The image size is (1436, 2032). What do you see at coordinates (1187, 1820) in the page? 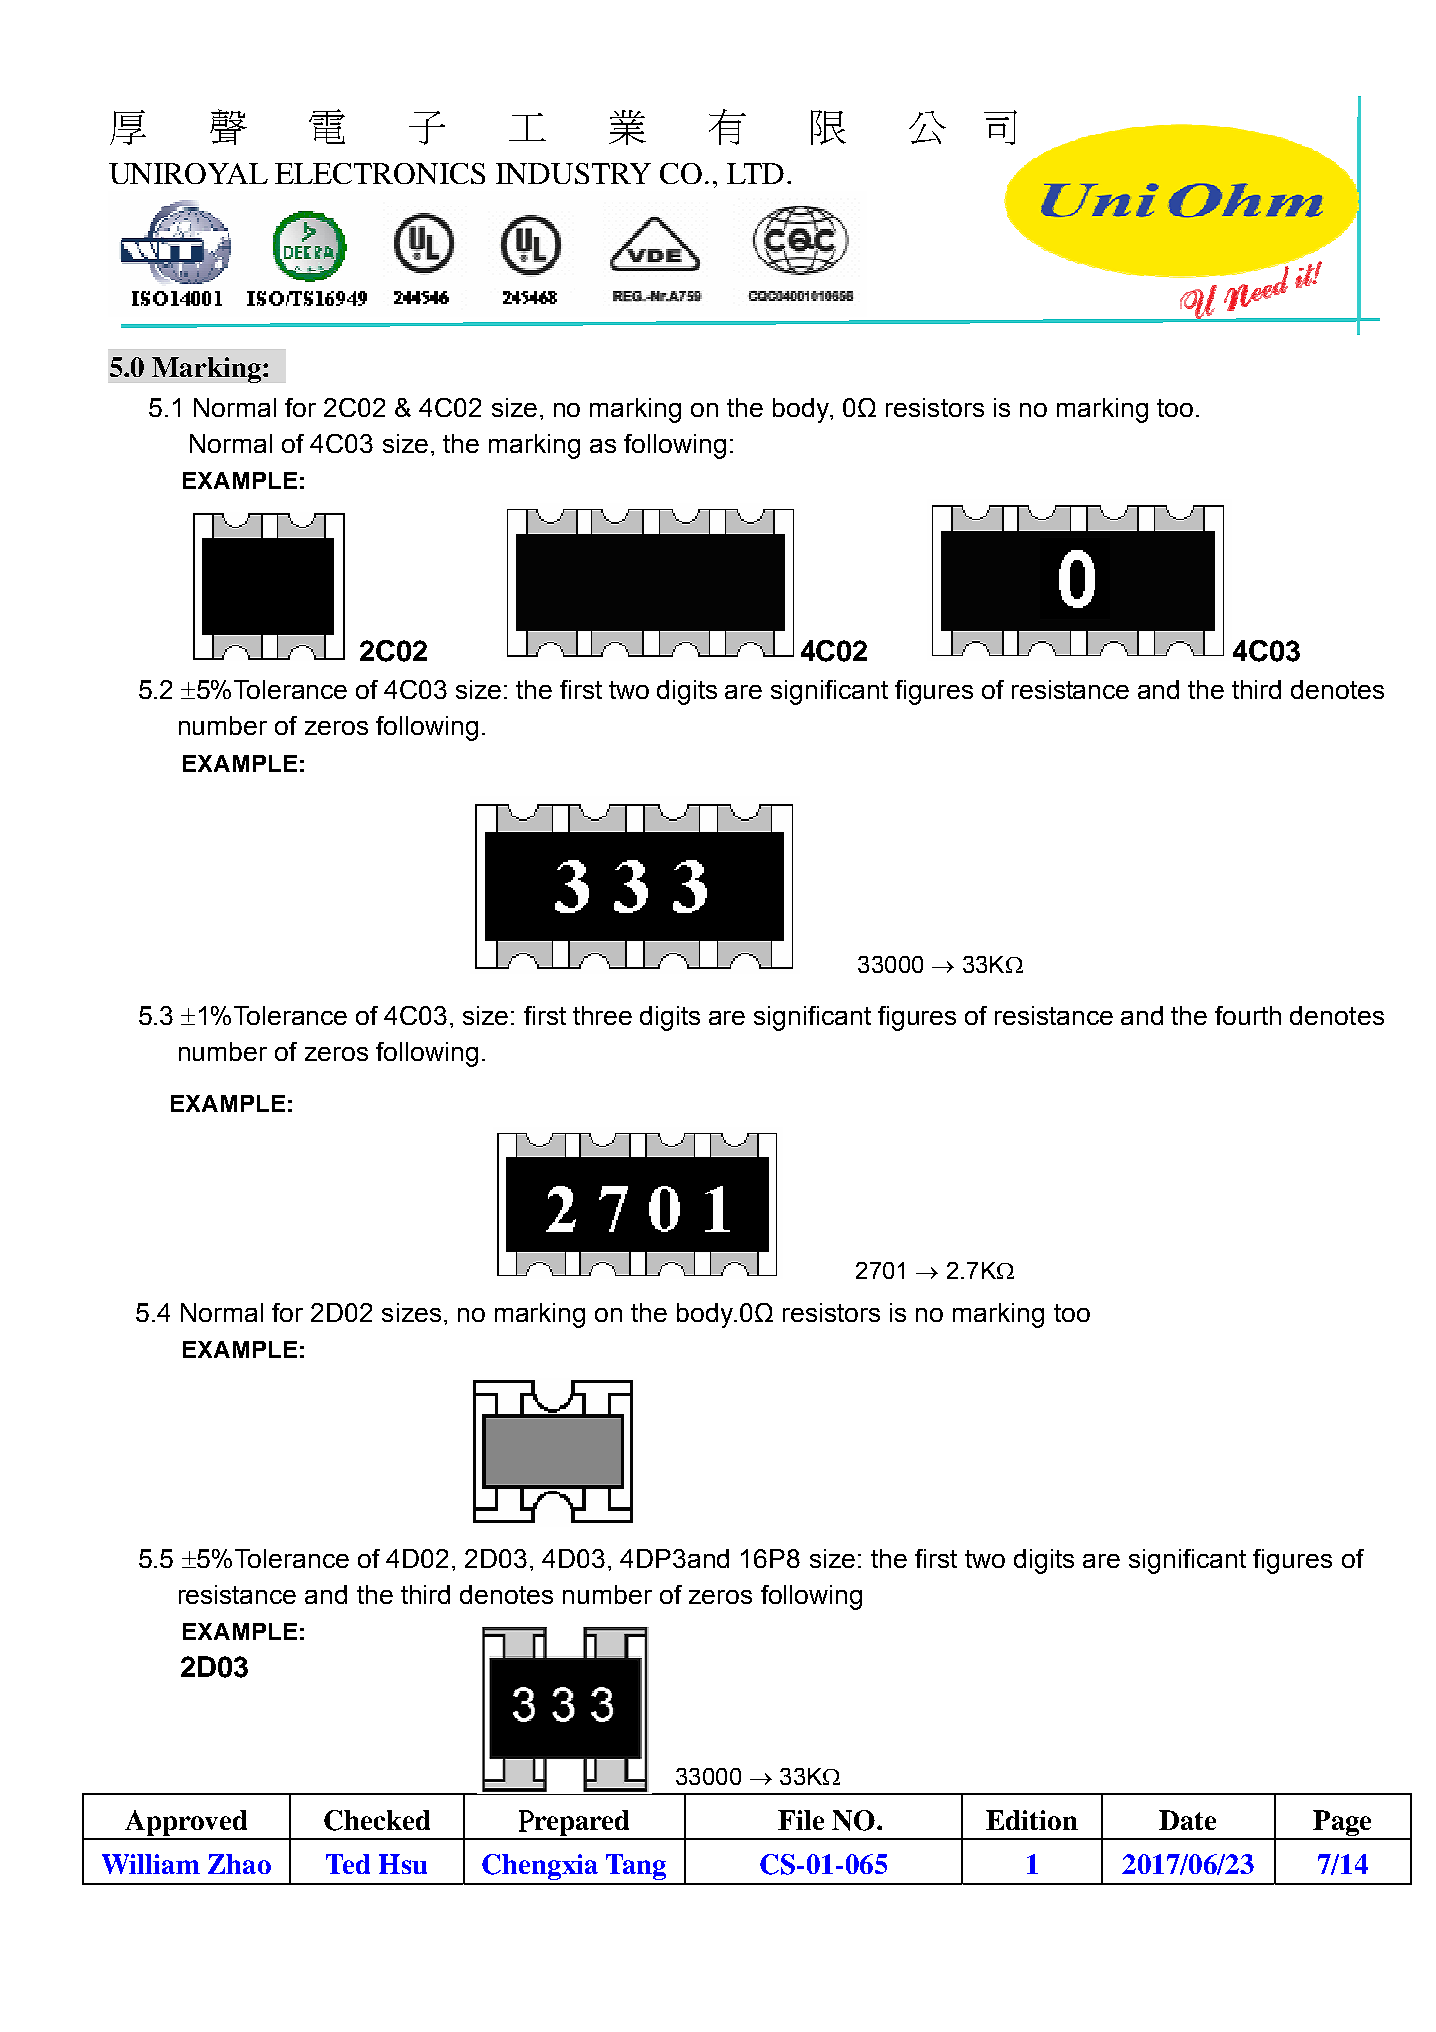
I see `Date` at bounding box center [1187, 1820].
